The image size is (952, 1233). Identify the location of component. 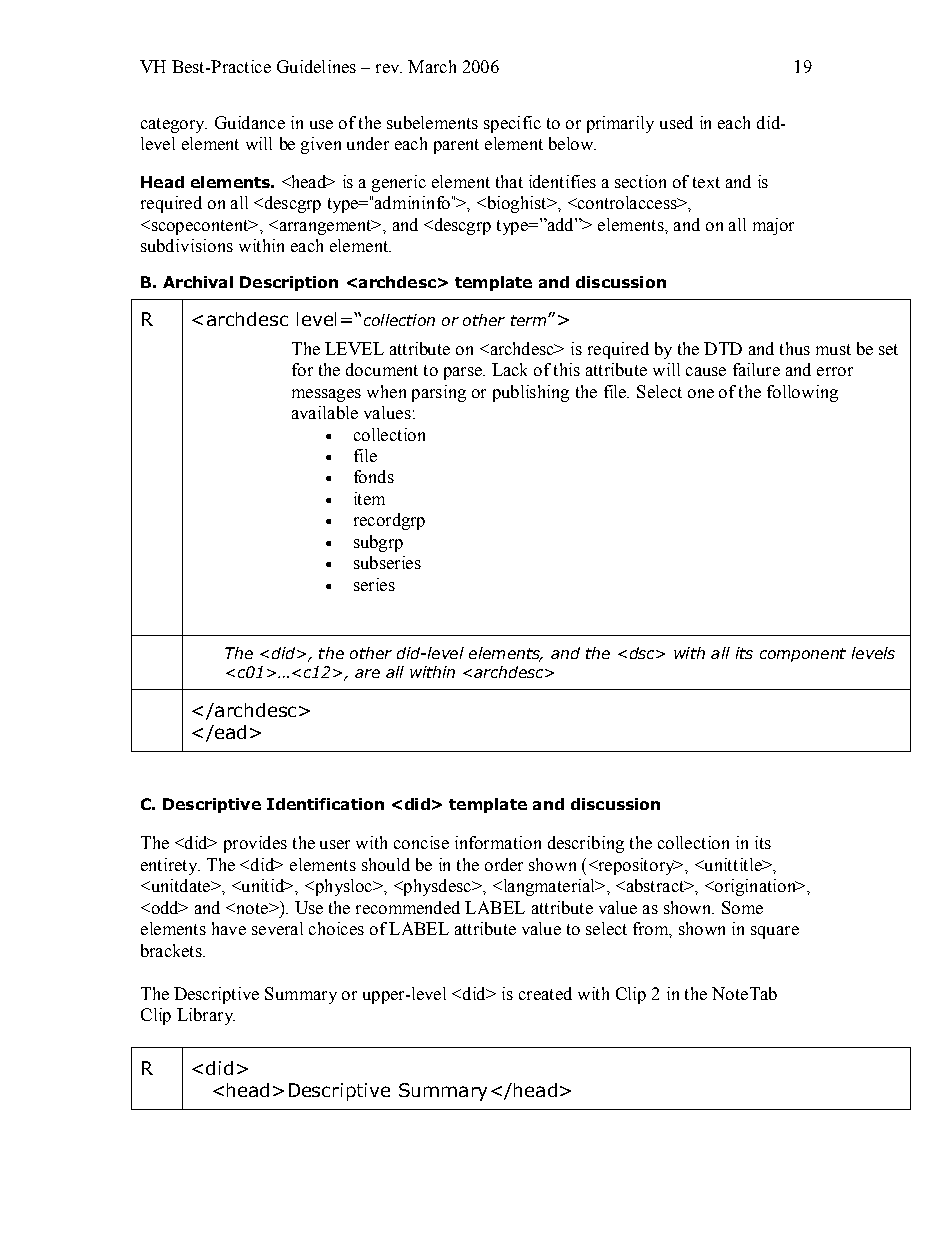
(803, 655).
